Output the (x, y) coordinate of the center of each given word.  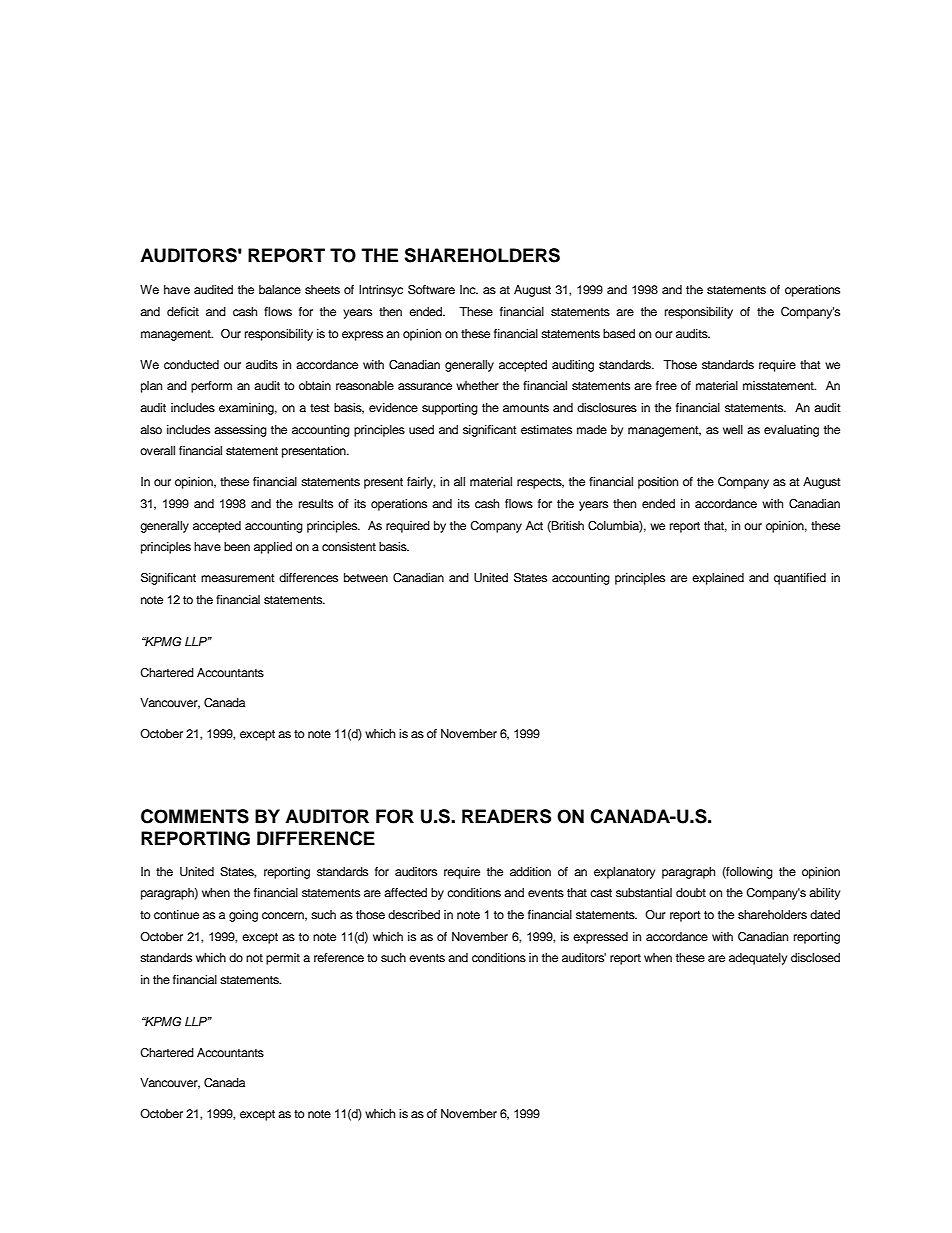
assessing (240, 431)
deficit (183, 311)
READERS (506, 816)
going (243, 916)
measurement (238, 578)
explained (718, 579)
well (733, 429)
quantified (800, 579)
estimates (546, 429)
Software (431, 290)
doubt (691, 892)
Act (534, 525)
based (619, 333)
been (237, 546)
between (366, 577)
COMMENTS (195, 816)
